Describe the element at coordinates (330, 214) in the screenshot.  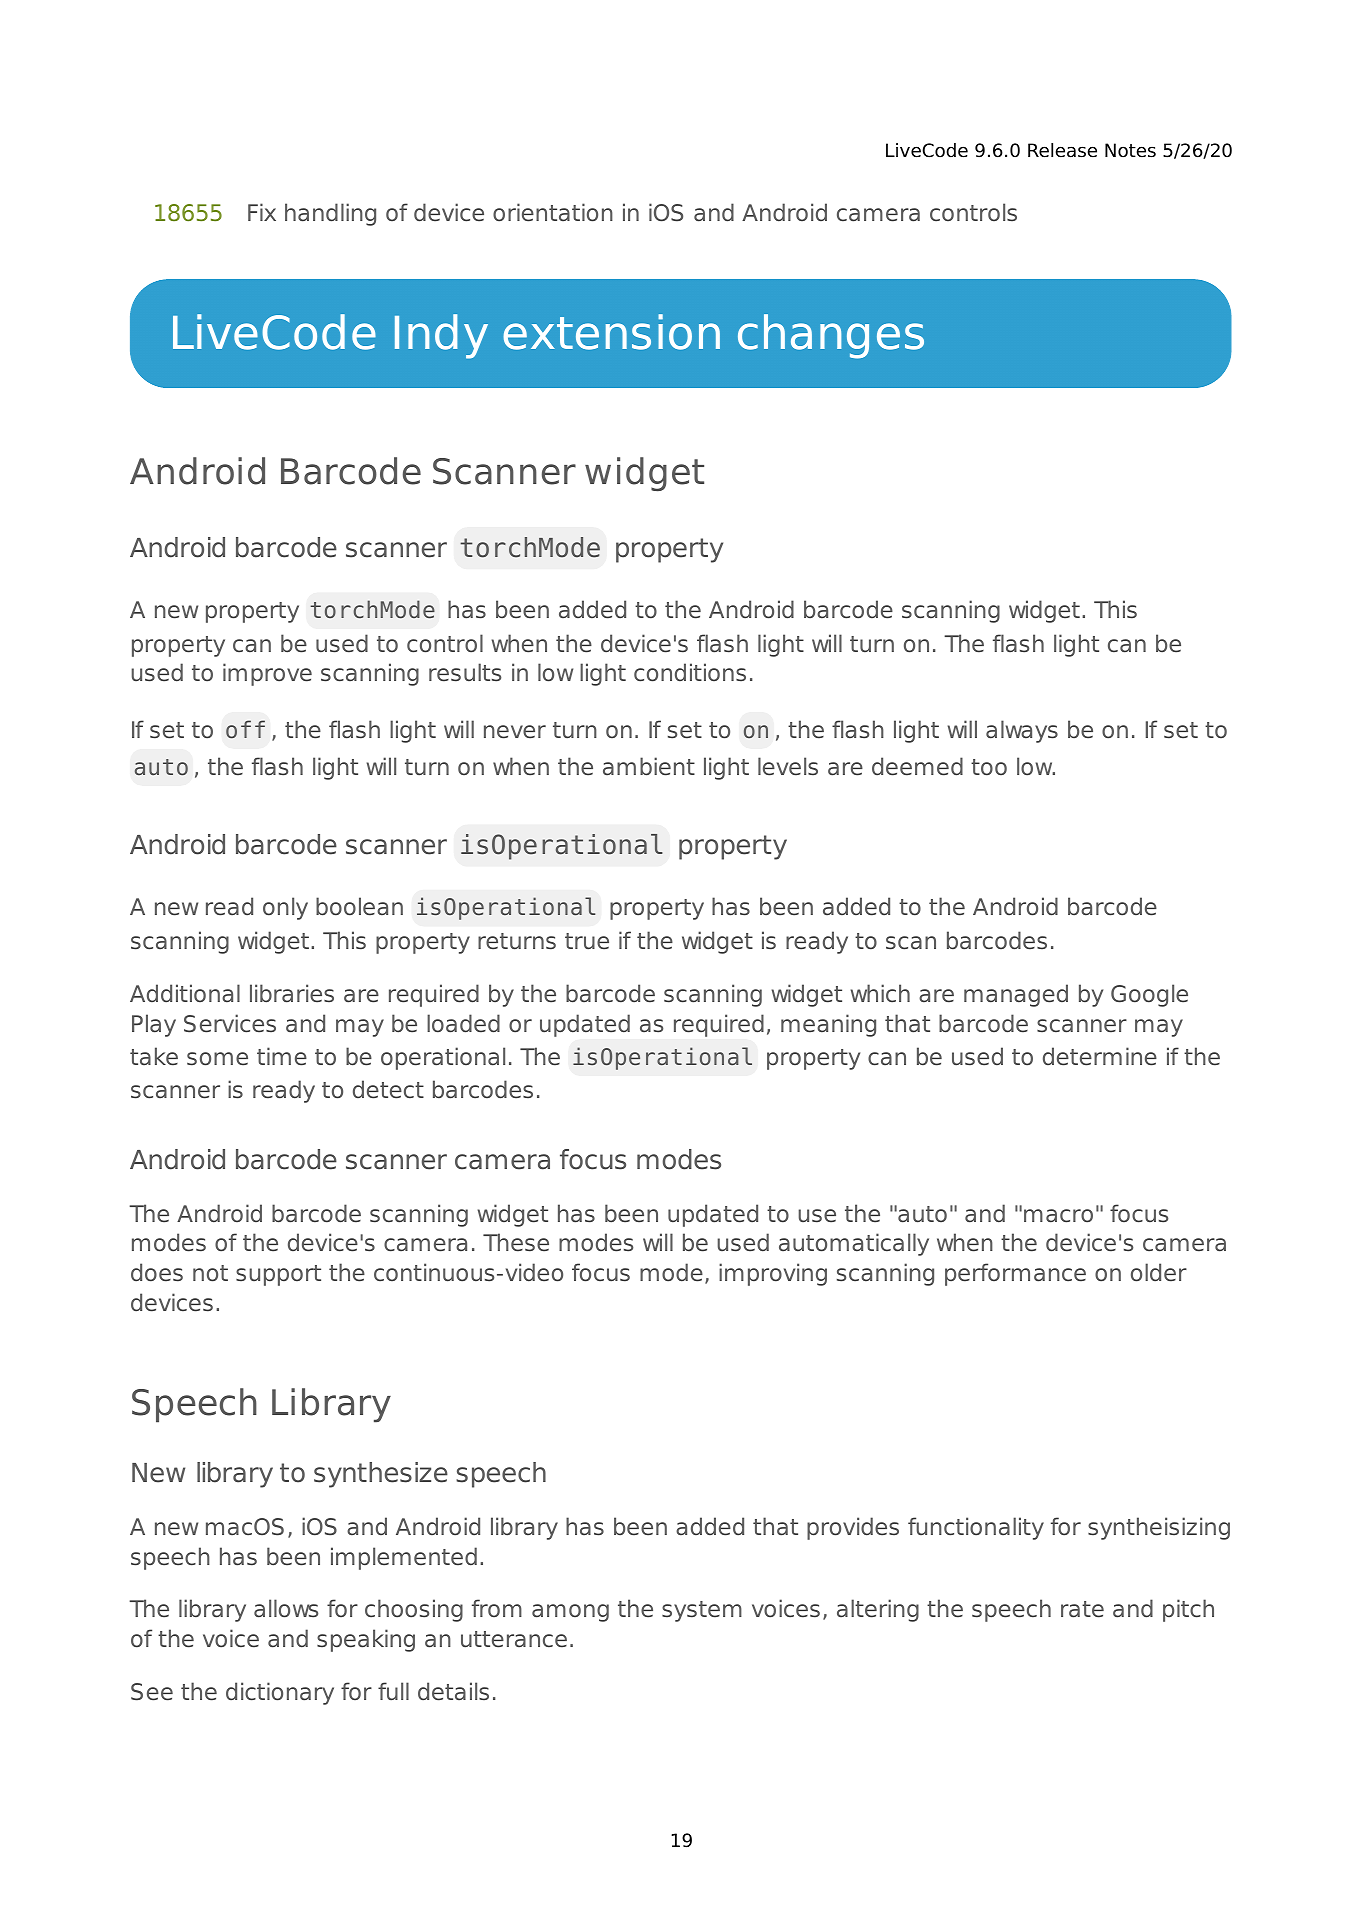
I see `handling` at that location.
